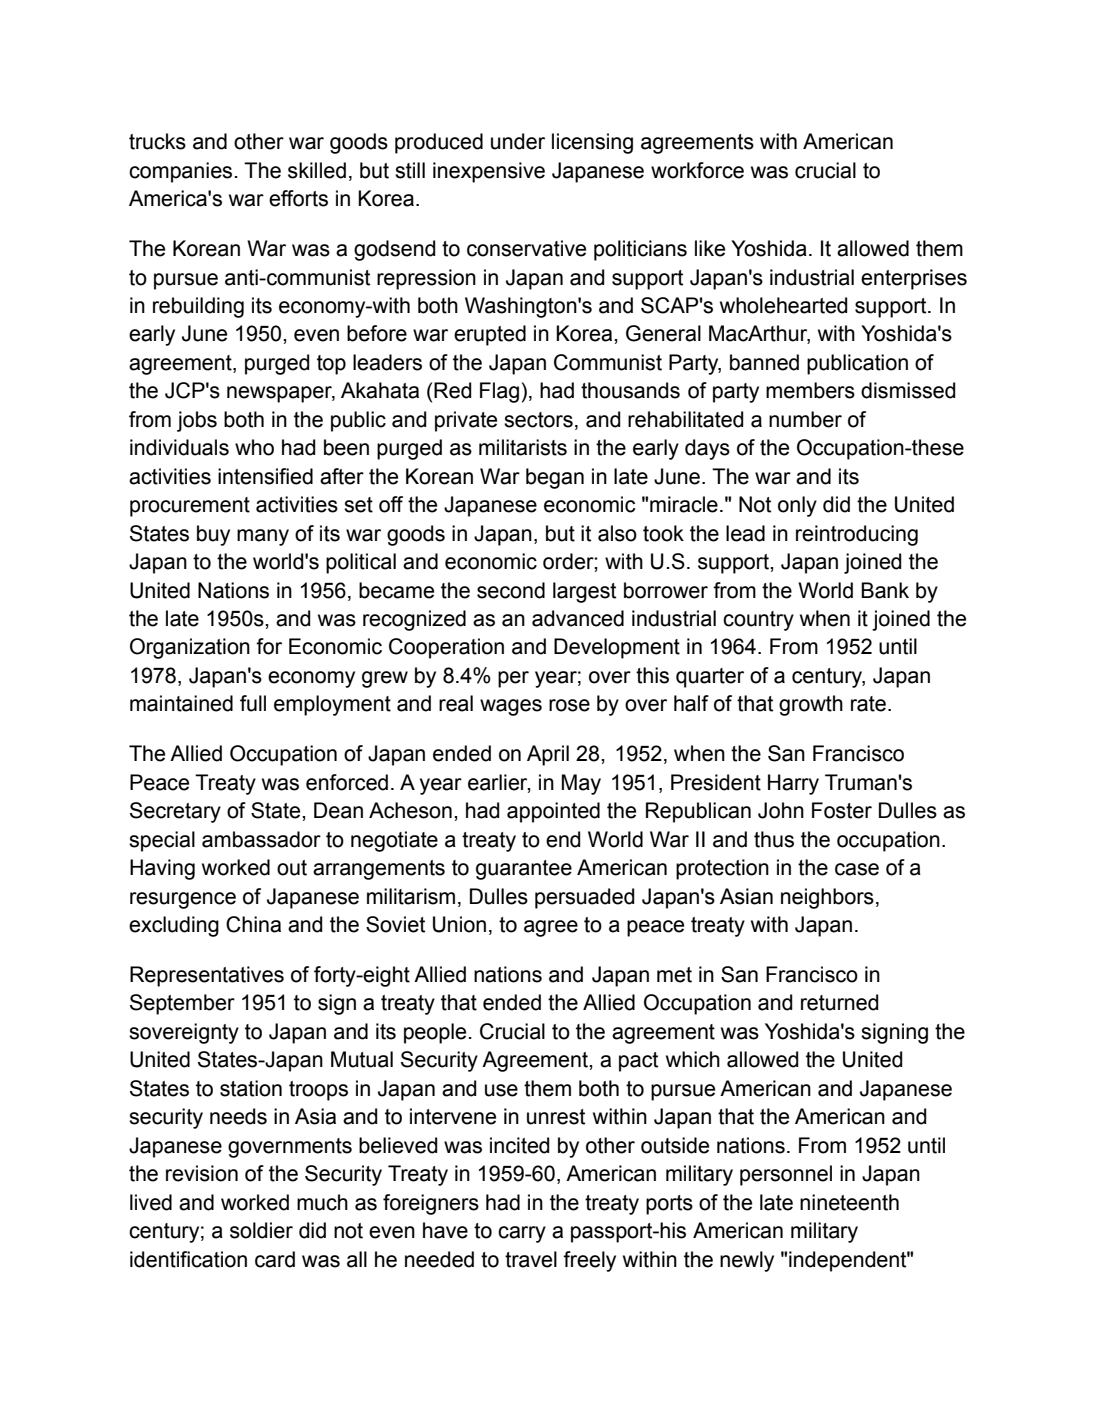 The height and width of the screenshot is (1420, 1097). I want to click on wages, so click(511, 707).
